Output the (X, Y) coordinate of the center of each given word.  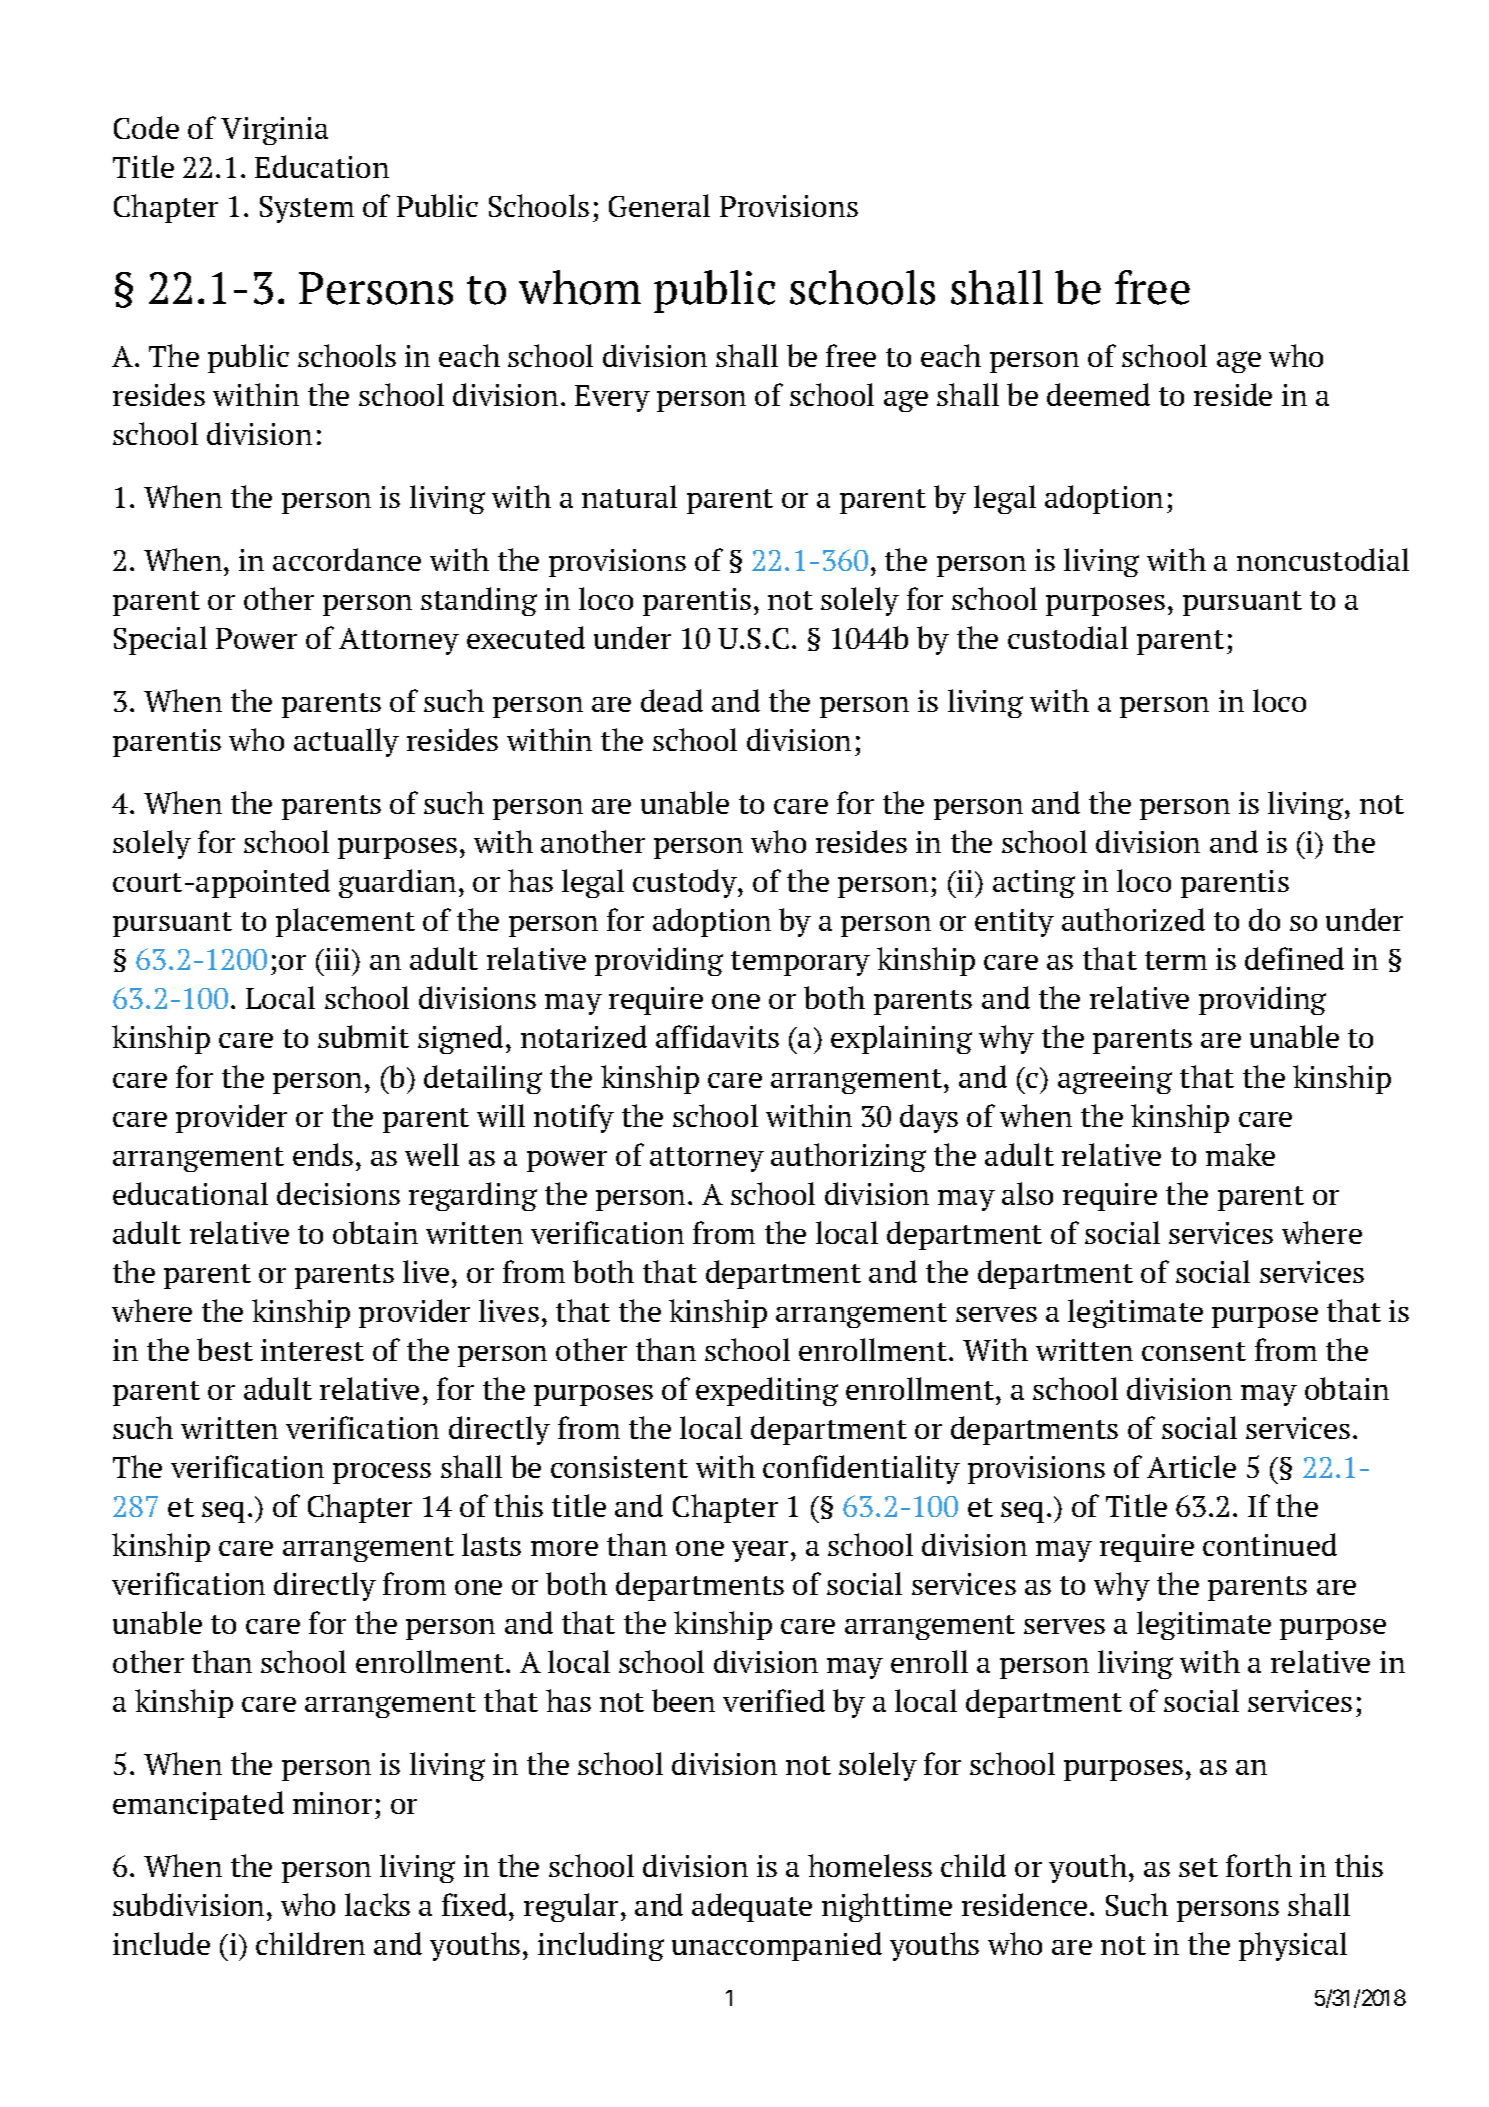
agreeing (1115, 1080)
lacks (377, 1904)
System (307, 209)
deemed (1098, 394)
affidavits (717, 1036)
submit (363, 1036)
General (659, 205)
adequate (752, 1907)
